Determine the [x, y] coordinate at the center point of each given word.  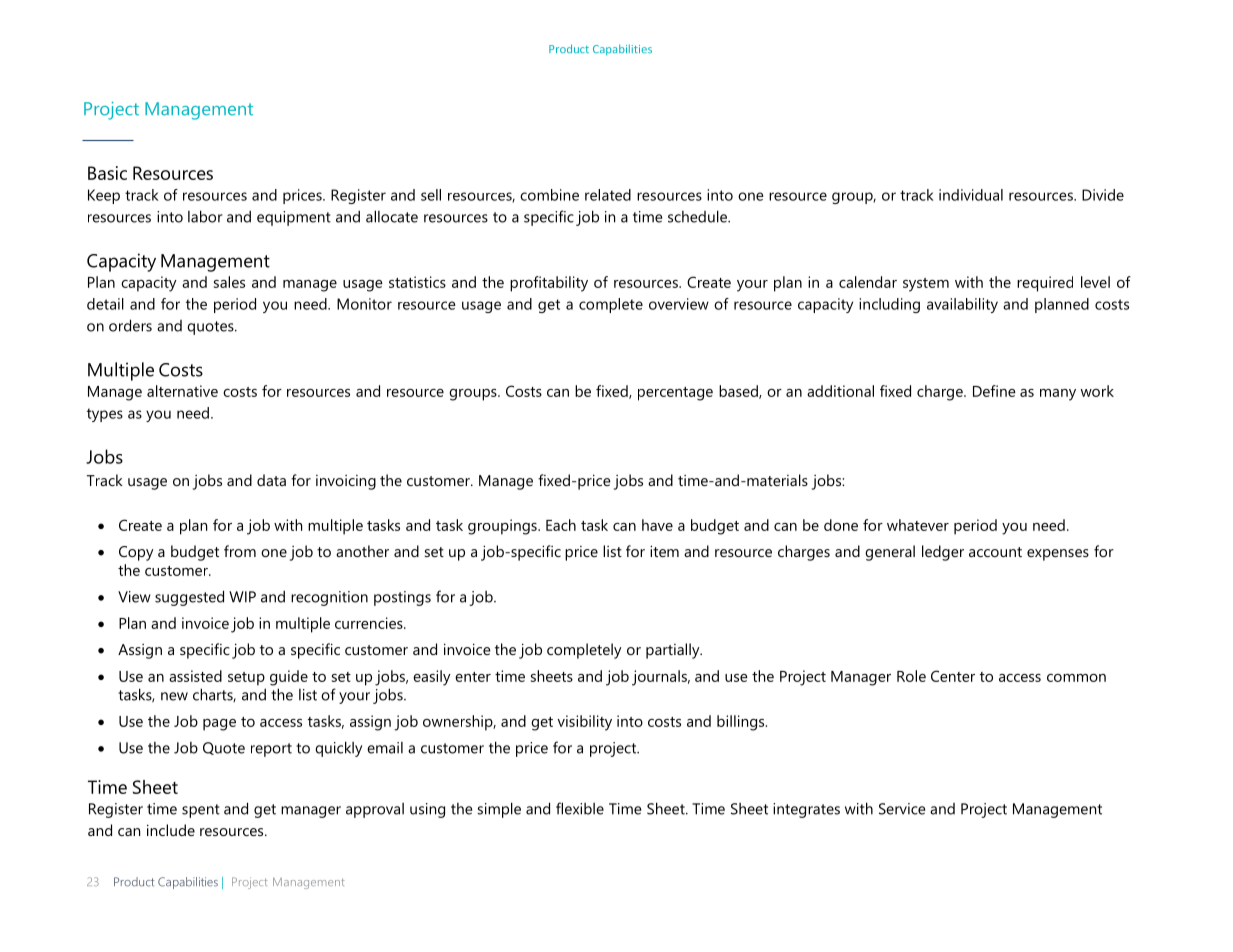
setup [246, 679]
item [664, 551]
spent [201, 811]
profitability [549, 284]
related [608, 195]
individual [971, 195]
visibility [584, 723]
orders [130, 325]
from [240, 551]
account [995, 552]
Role [911, 676]
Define [994, 391]
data [271, 480]
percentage [675, 394]
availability [962, 305]
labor [205, 216]
